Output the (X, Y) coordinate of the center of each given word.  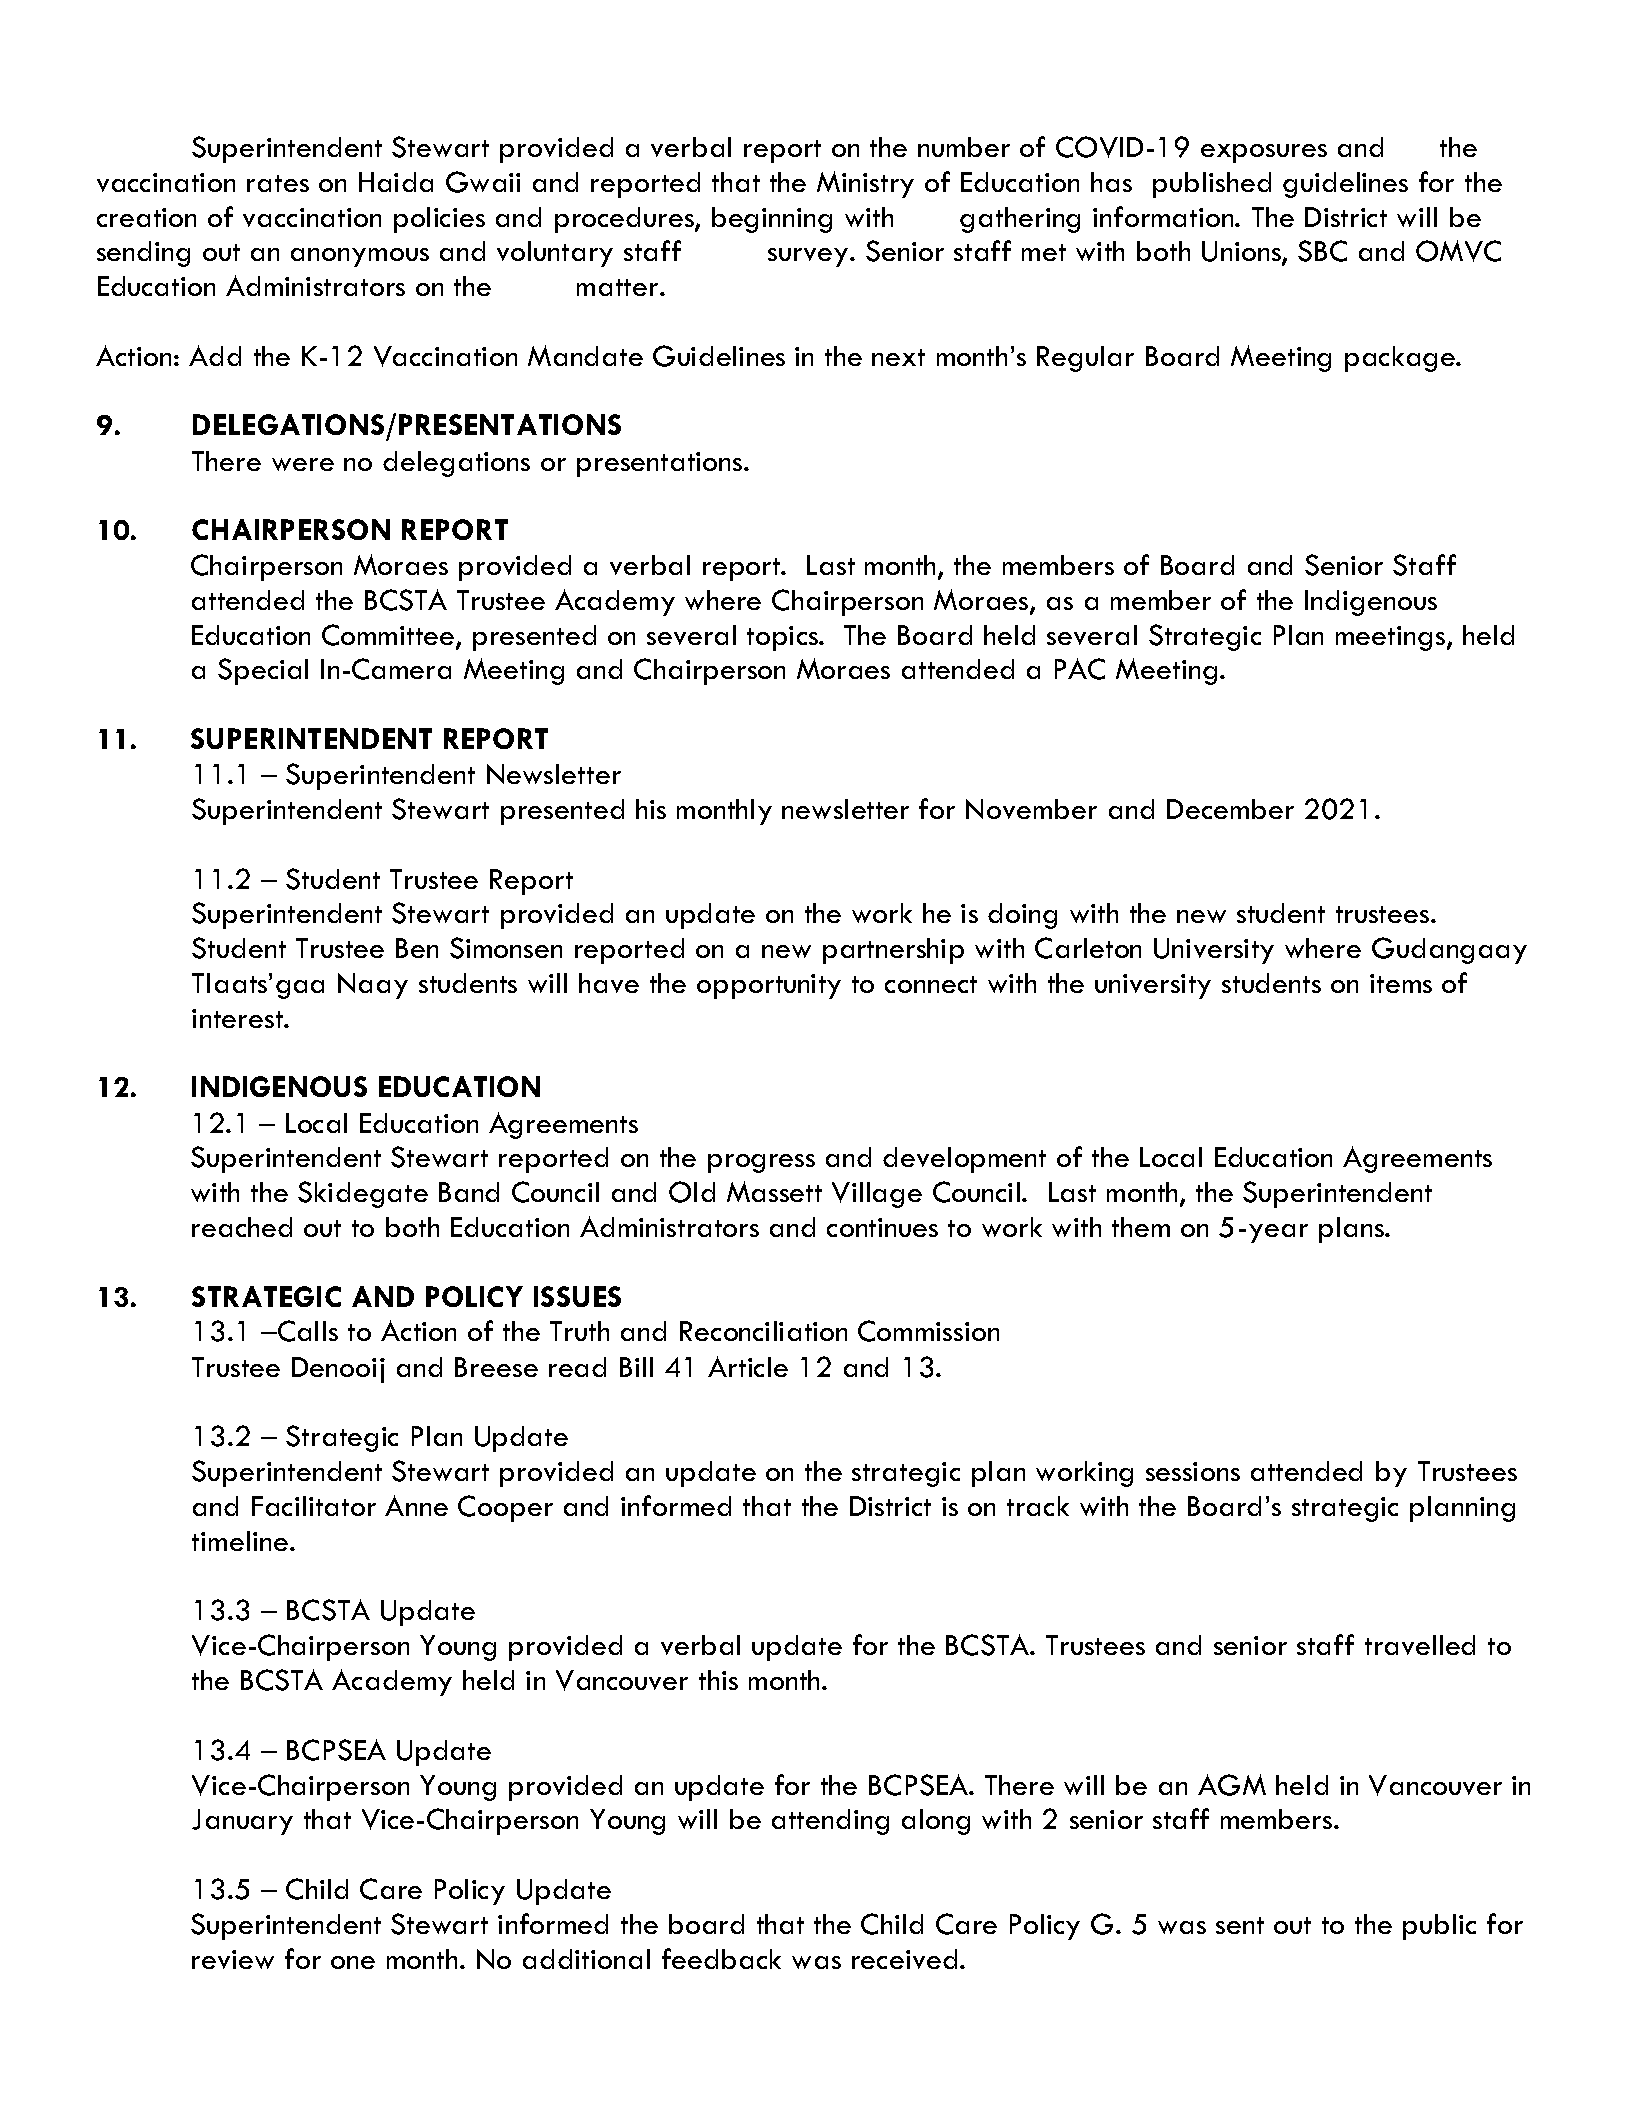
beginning (772, 220)
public (1439, 1927)
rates (278, 183)
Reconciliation (763, 1331)
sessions (1193, 1471)
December (1230, 809)
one (353, 1962)
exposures (1264, 153)
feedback (721, 1958)
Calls (307, 1331)
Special (263, 671)
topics (784, 638)
